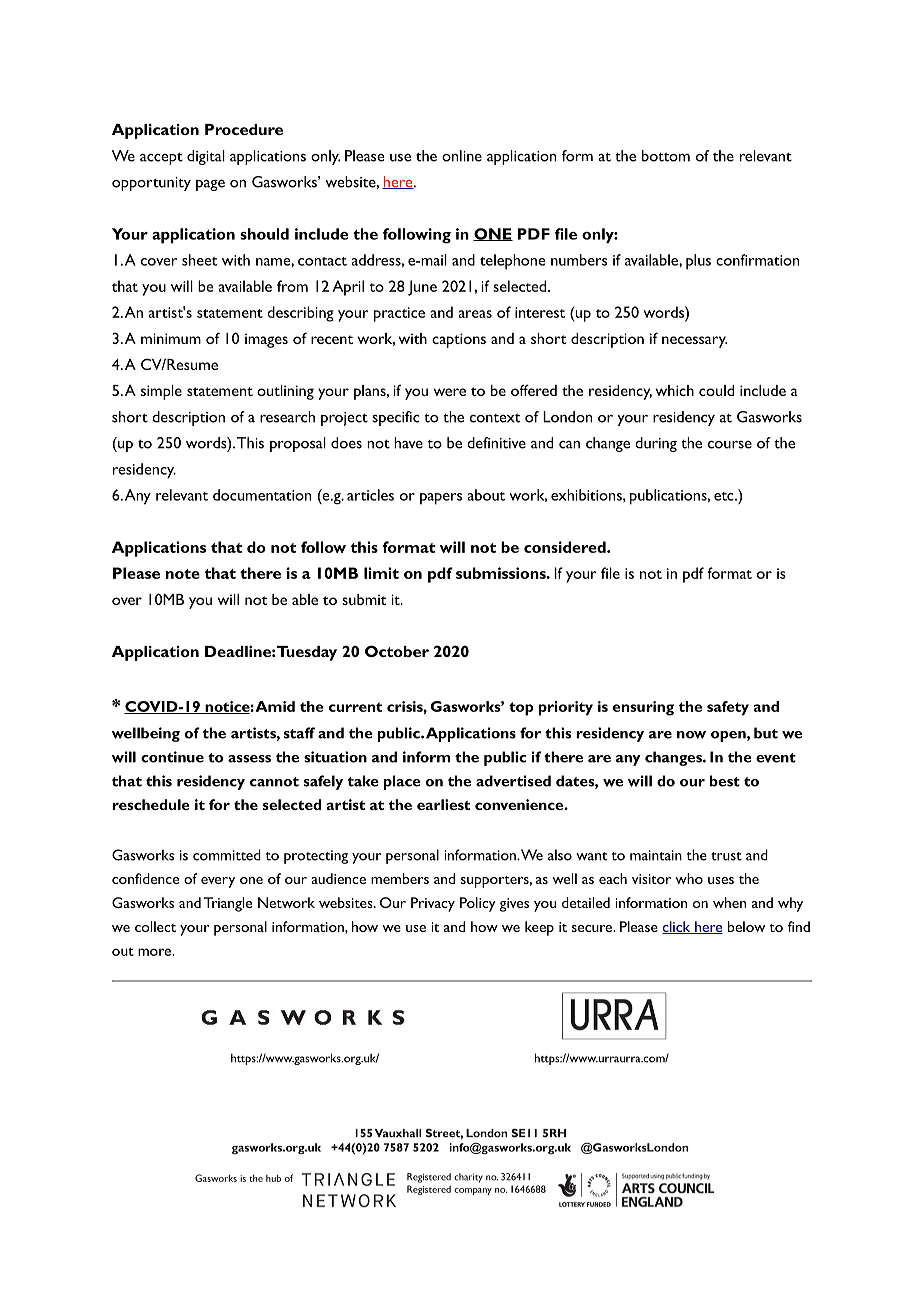  What do you see at coordinates (266, 341) in the screenshot?
I see `images` at bounding box center [266, 341].
